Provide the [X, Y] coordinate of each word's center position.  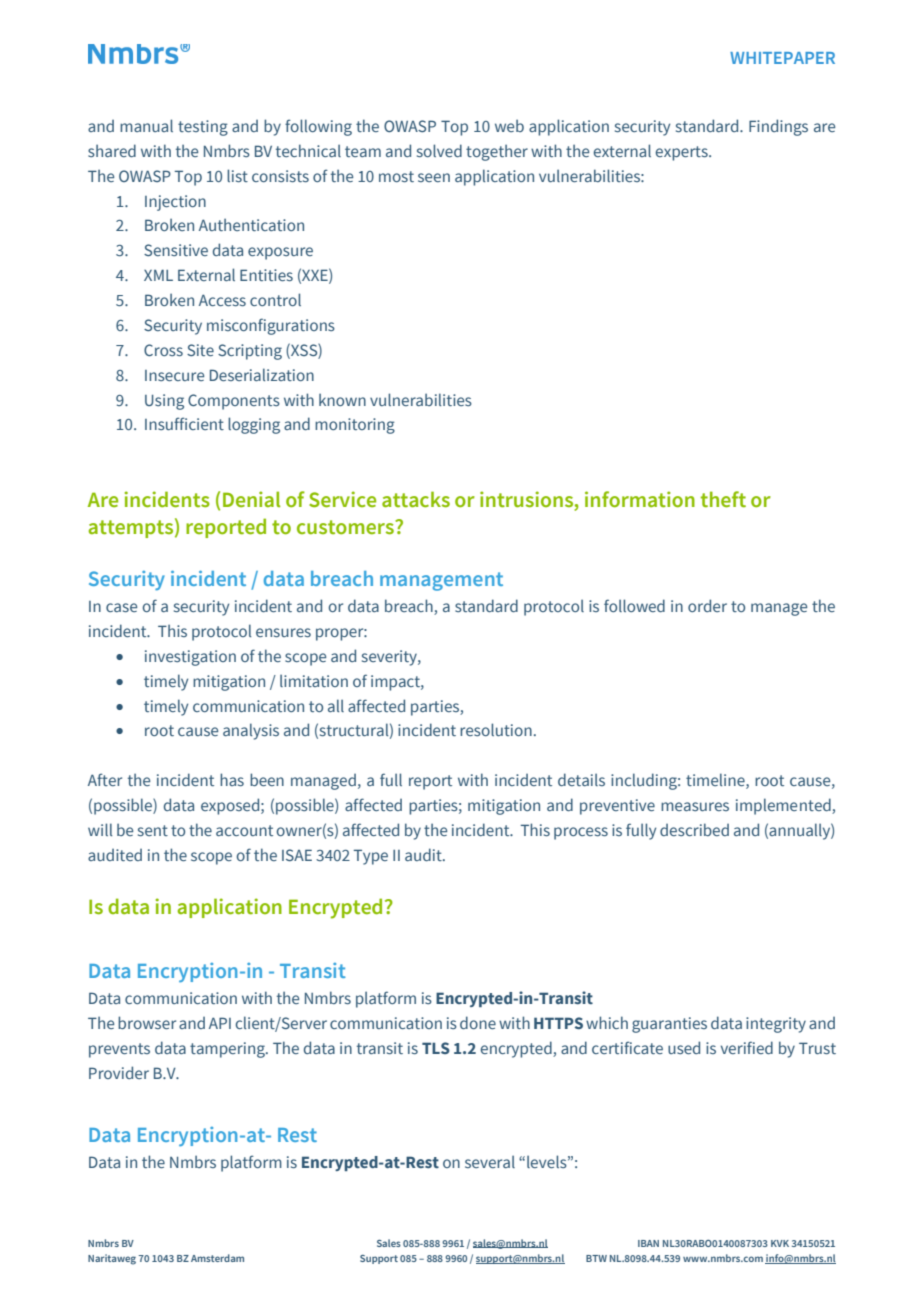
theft [723, 499]
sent [153, 830]
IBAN [648, 1243]
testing [203, 128]
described [694, 829]
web [509, 125]
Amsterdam [217, 1258]
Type [371, 857]
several [490, 1161]
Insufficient [184, 423]
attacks [416, 499]
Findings [778, 127]
